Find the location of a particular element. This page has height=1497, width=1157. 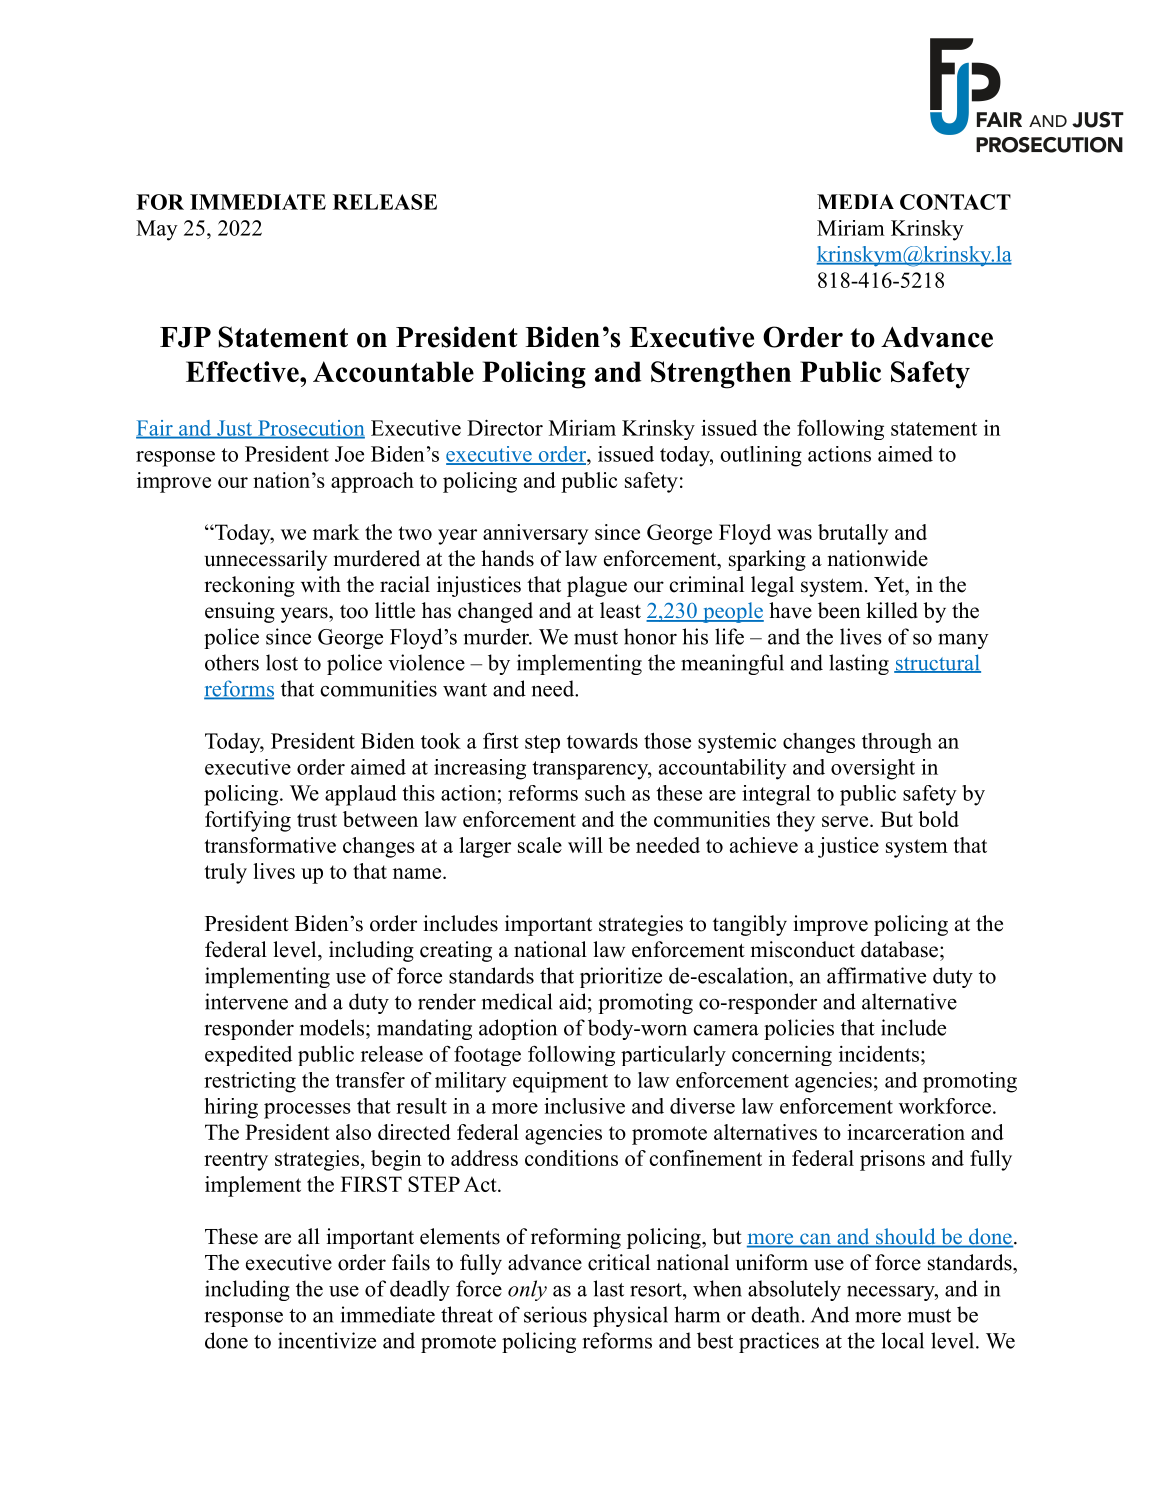

May is located at coordinates (157, 230).
